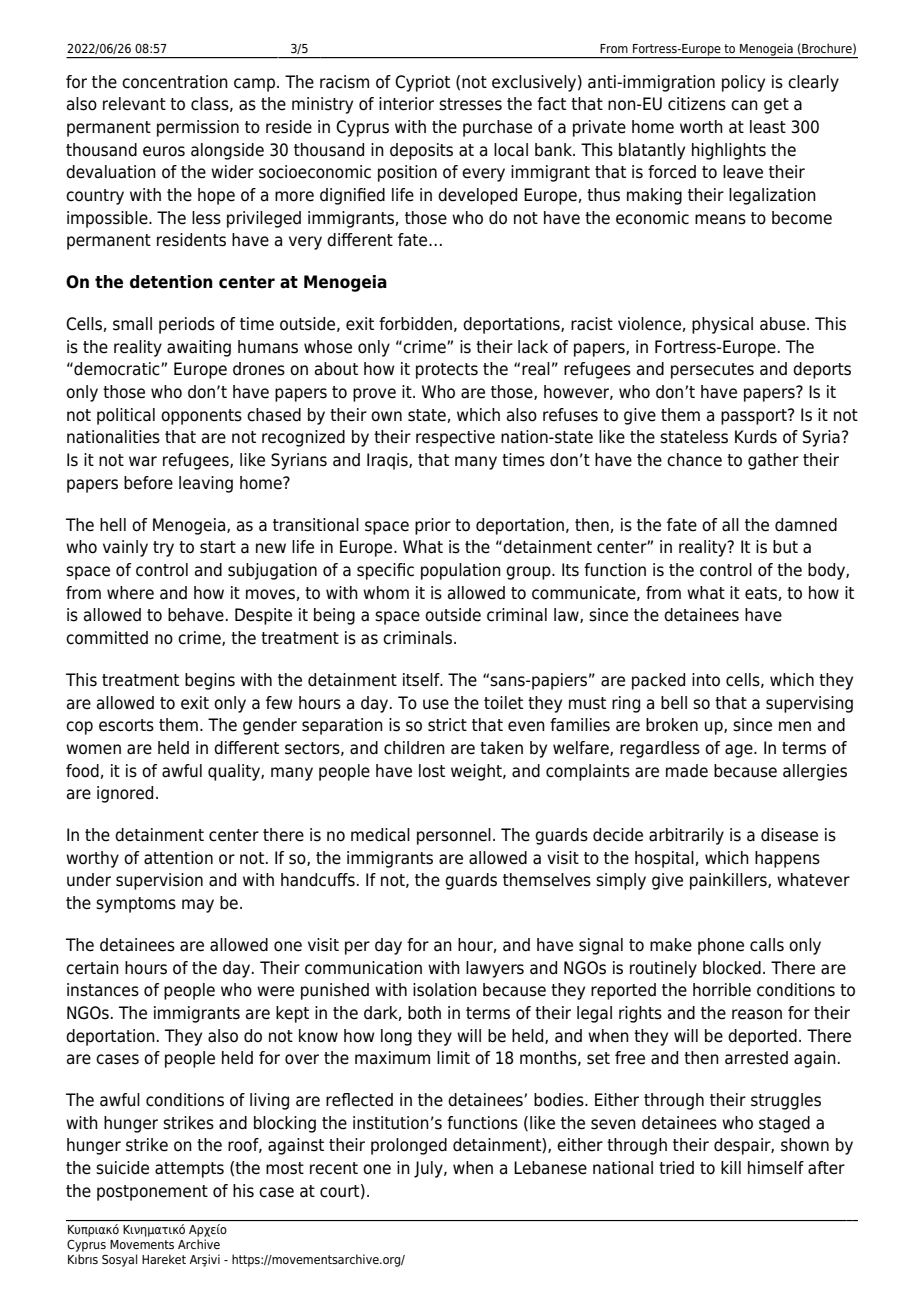  What do you see at coordinates (447, 371) in the page?
I see `protects` at bounding box center [447, 371].
